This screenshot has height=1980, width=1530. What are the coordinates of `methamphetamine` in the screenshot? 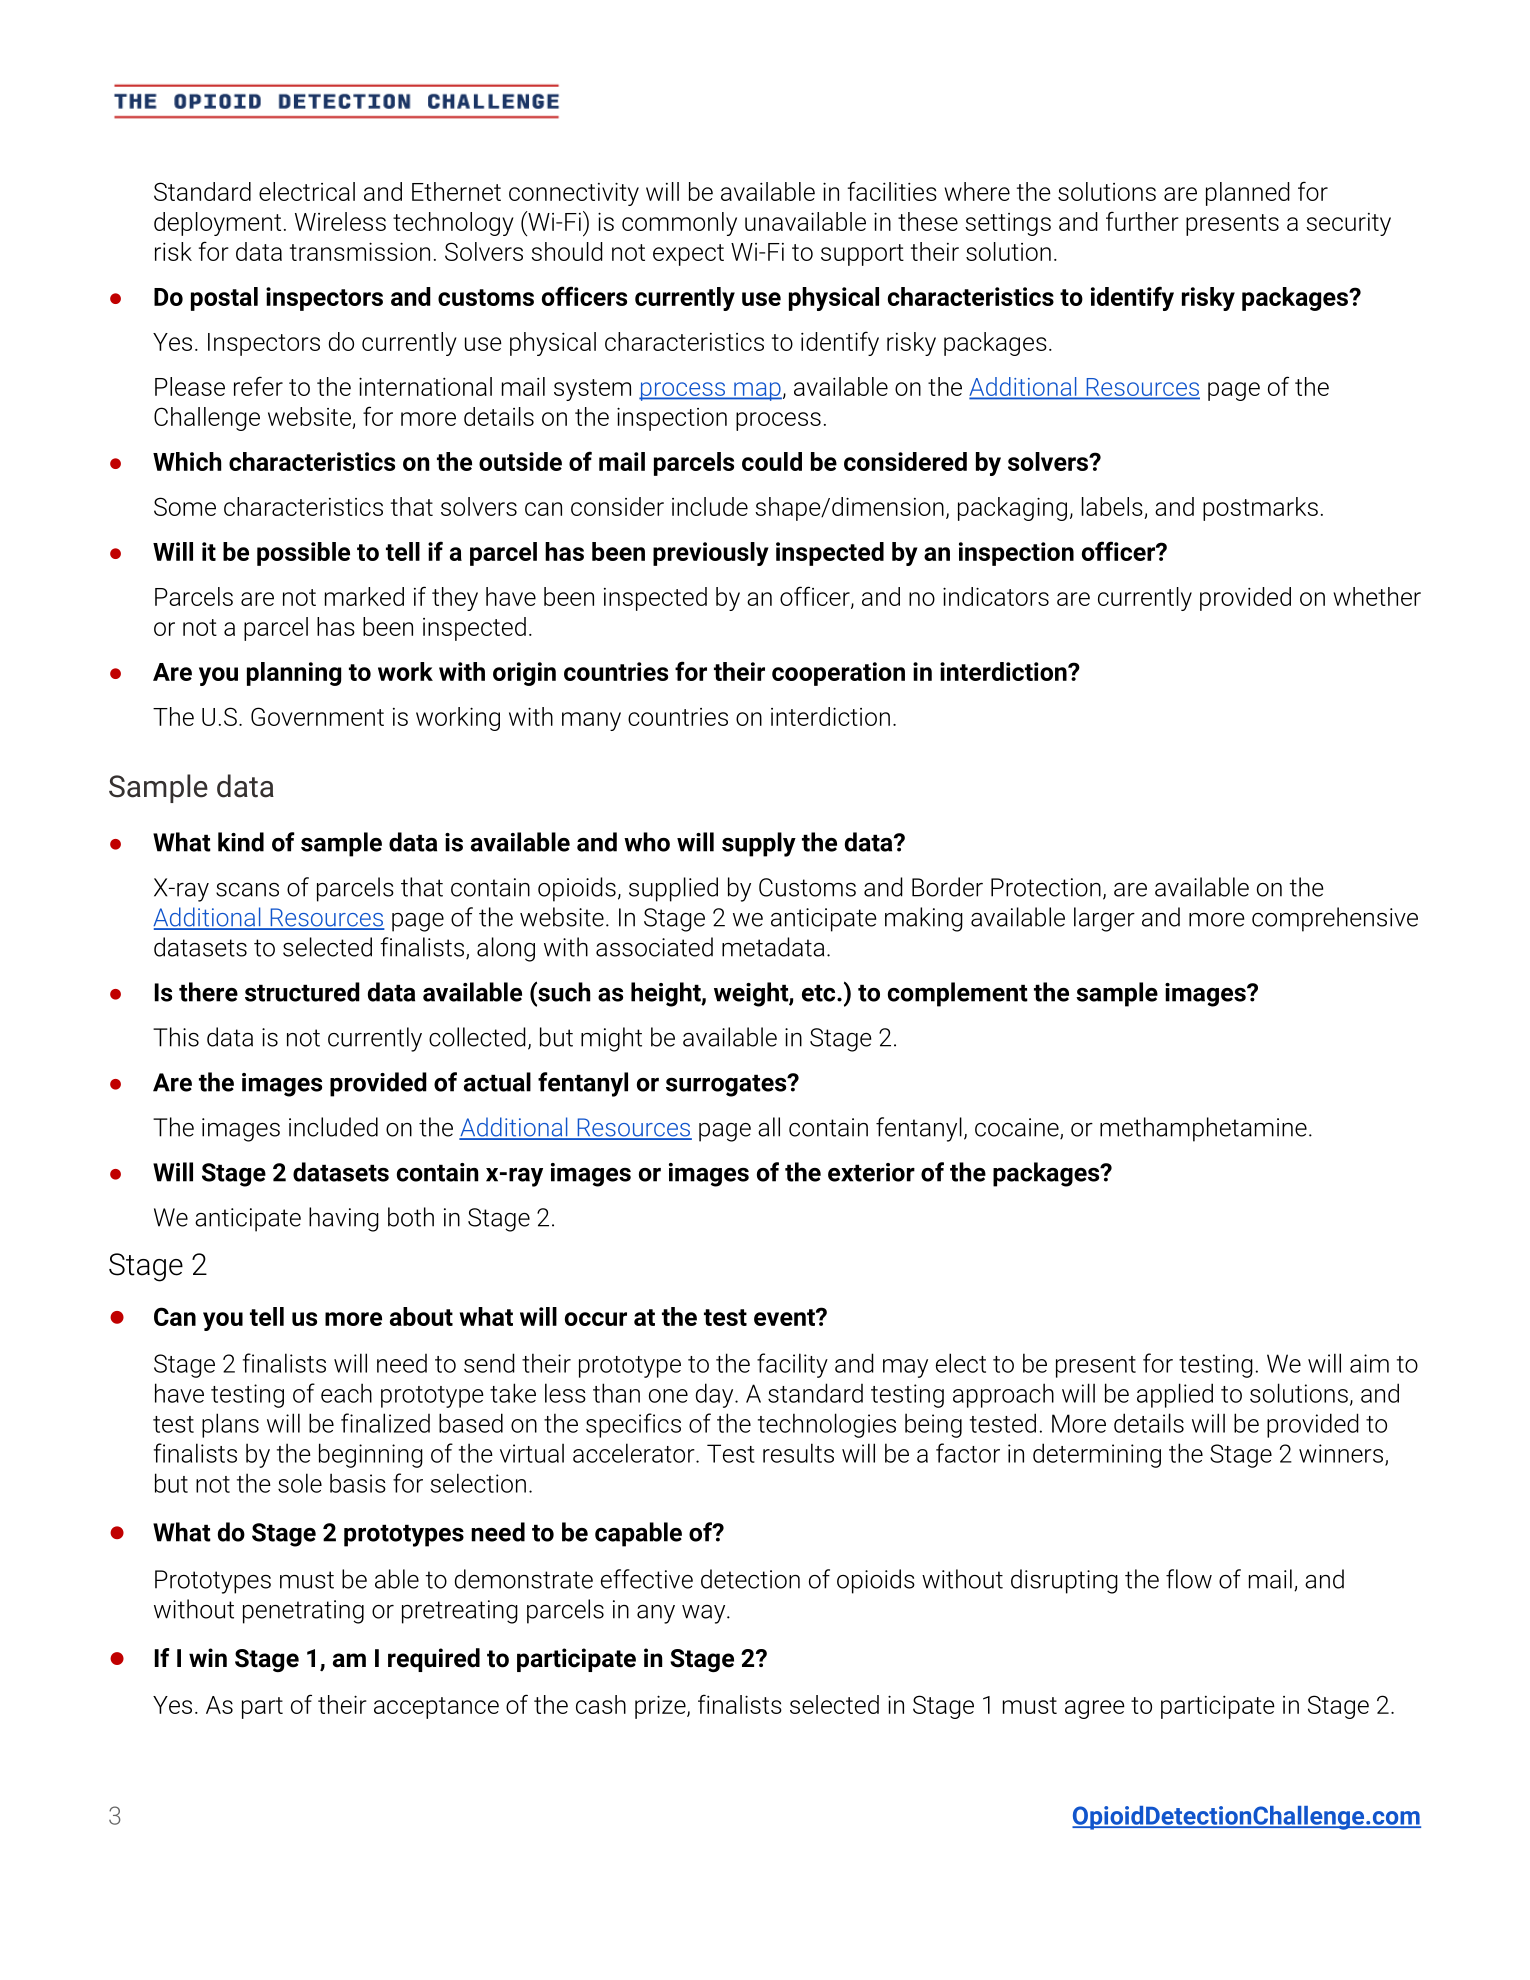 It's located at (1203, 1129).
